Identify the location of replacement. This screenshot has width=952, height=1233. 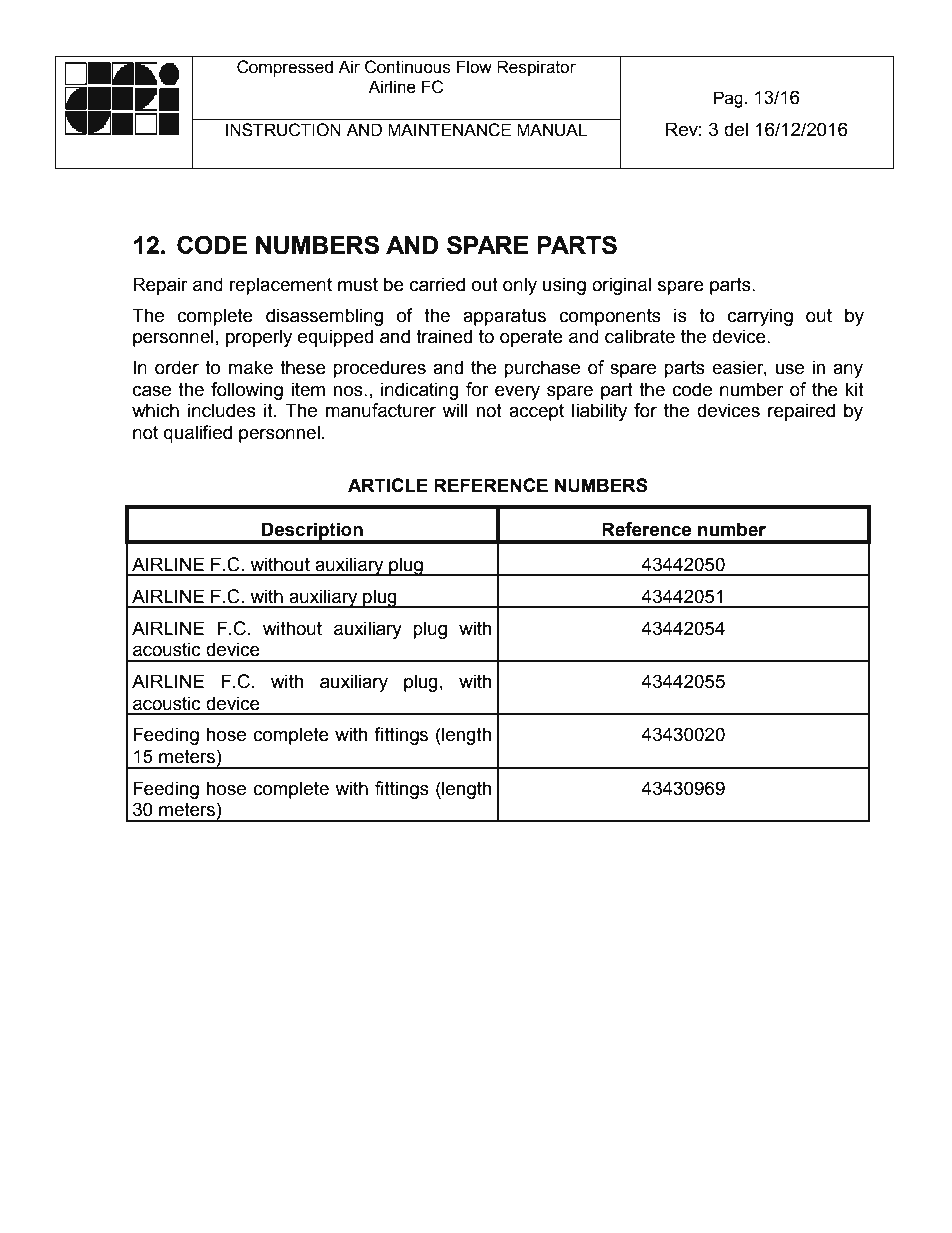
(281, 286).
